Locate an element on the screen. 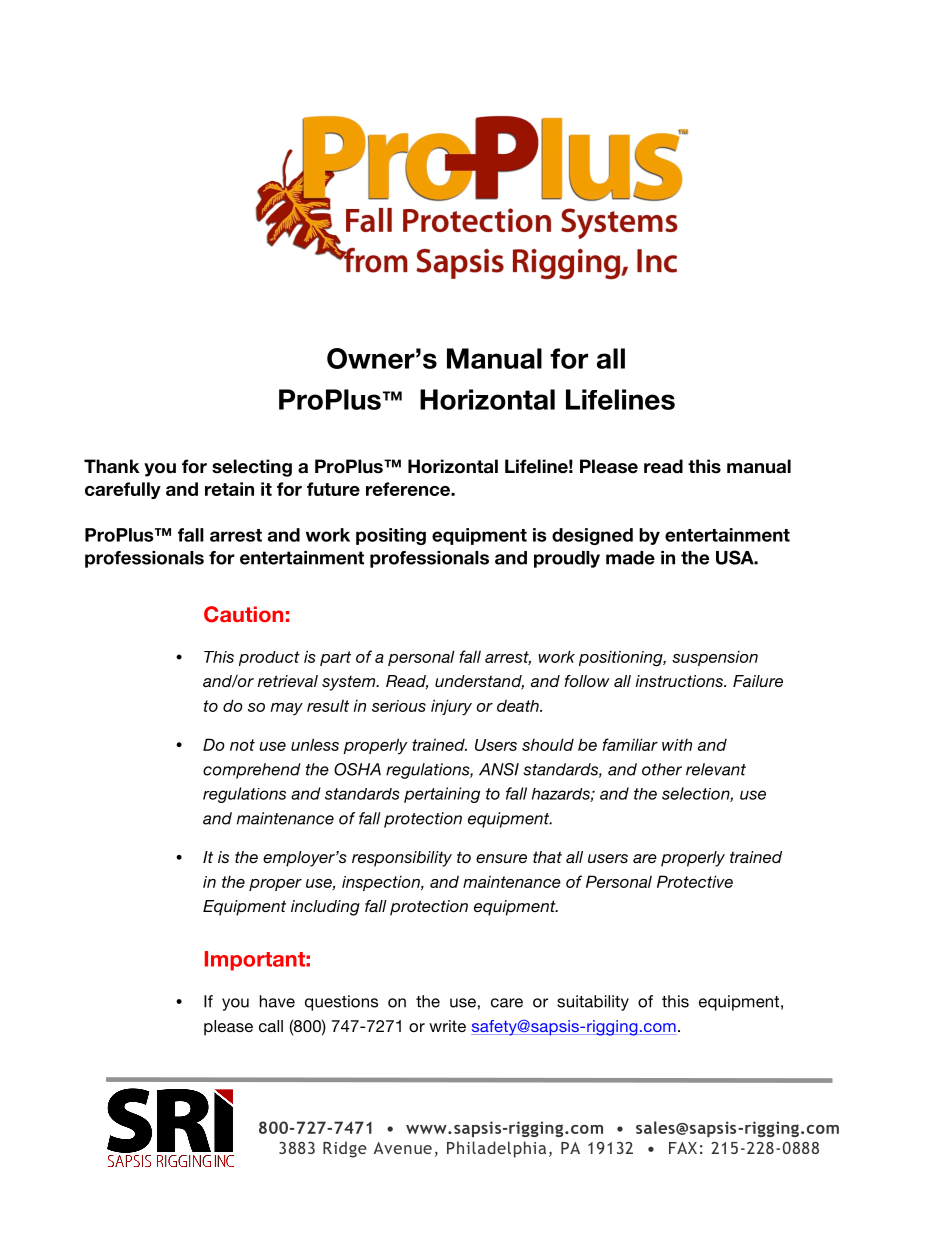 The image size is (952, 1233). with is located at coordinates (677, 744).
